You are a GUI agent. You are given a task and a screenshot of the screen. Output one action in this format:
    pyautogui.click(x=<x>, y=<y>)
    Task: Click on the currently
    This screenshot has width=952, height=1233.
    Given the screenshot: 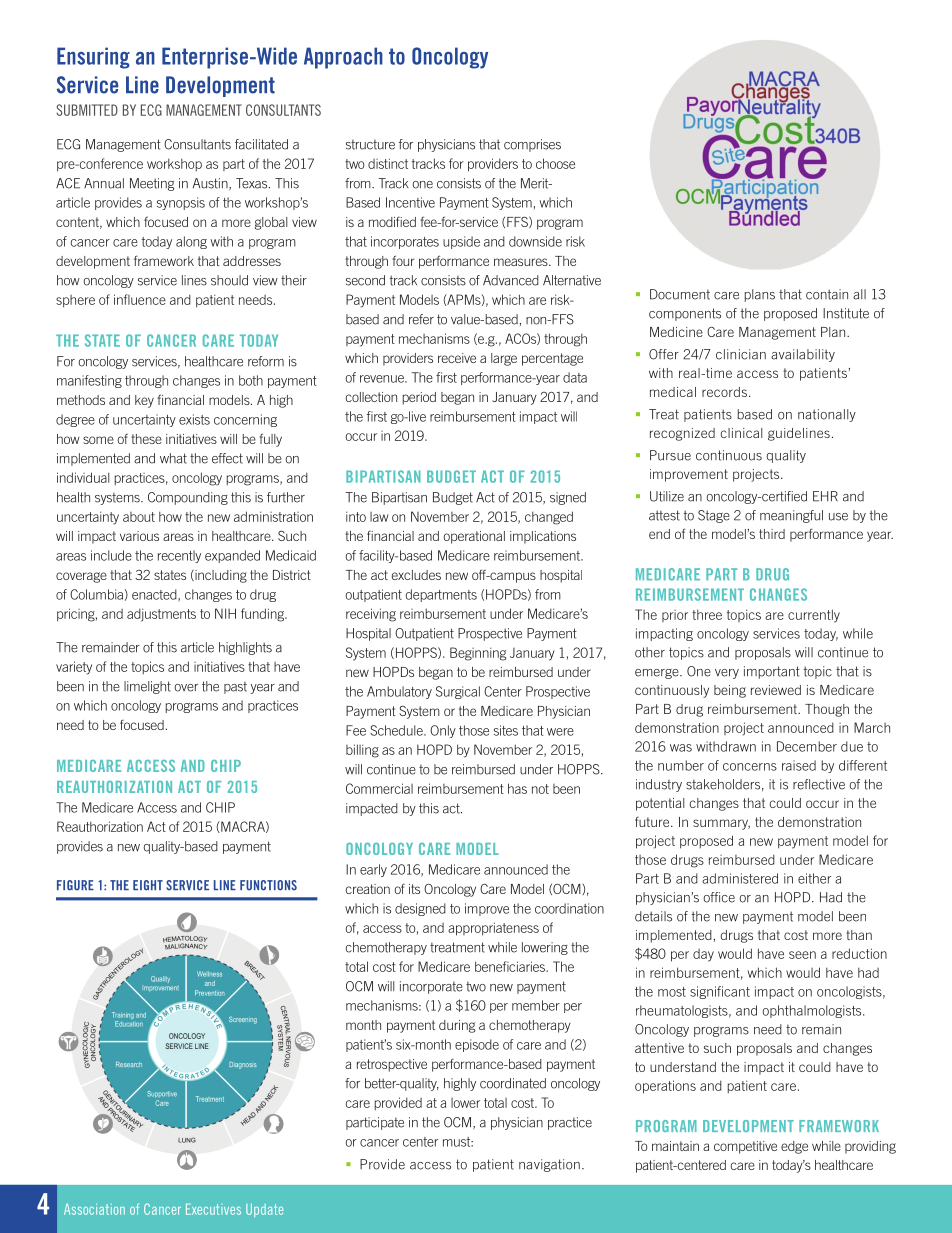 What is the action you would take?
    pyautogui.click(x=814, y=616)
